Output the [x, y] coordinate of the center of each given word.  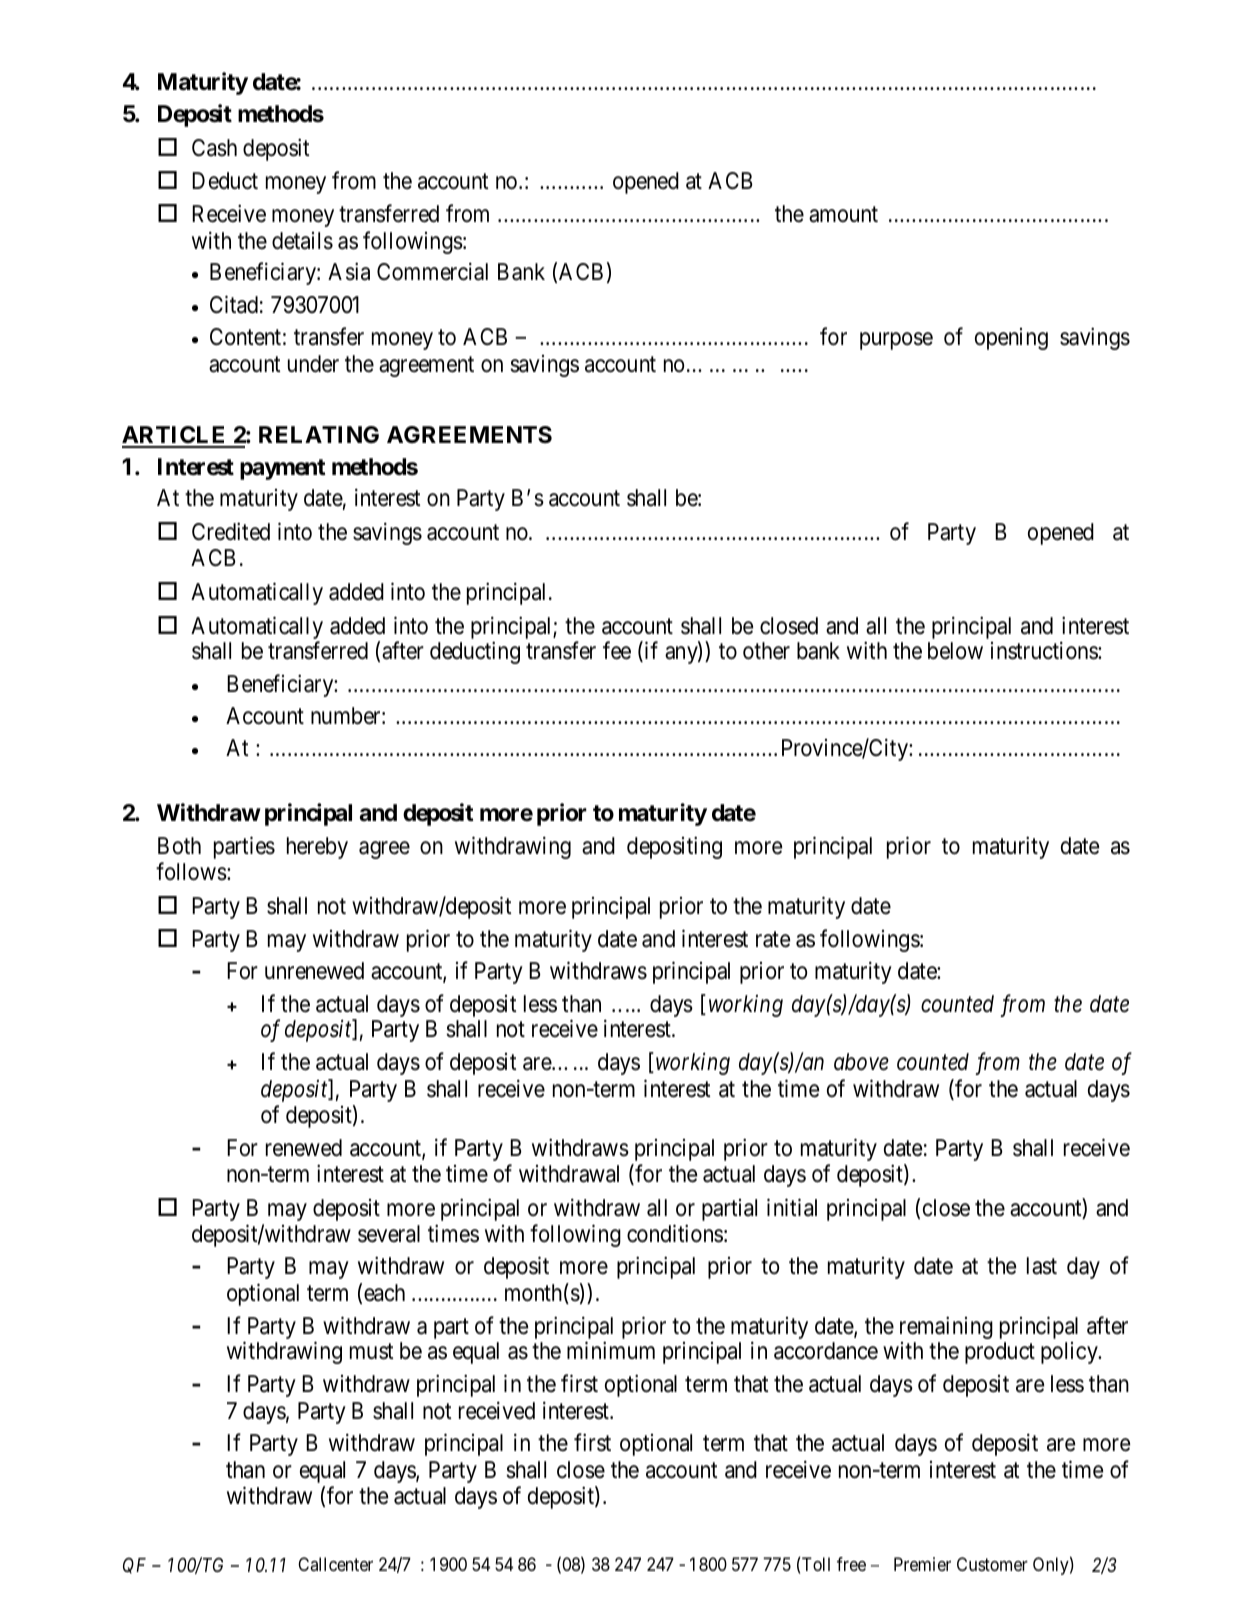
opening [1011, 339]
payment [282, 469]
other [766, 651]
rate [773, 940]
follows [191, 872]
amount [843, 215]
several [389, 1234]
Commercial [432, 272]
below [955, 651]
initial [792, 1207]
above [861, 1062]
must [371, 1352]
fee [617, 650]
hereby [317, 848]
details [302, 241]
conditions [675, 1233]
